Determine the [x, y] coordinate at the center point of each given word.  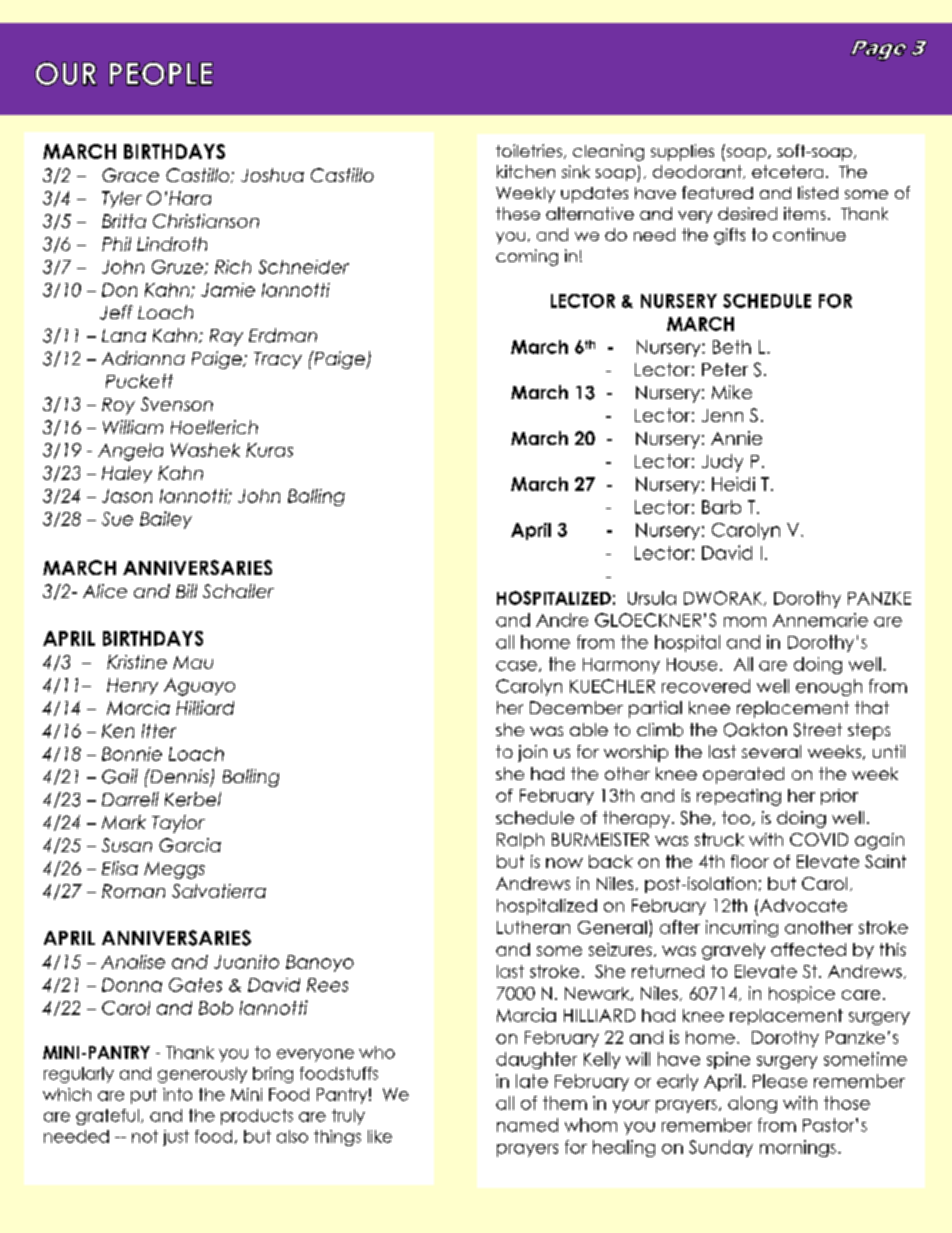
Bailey [166, 520]
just [176, 1138]
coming [527, 257]
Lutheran [533, 927]
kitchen [526, 171]
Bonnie [132, 754]
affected [808, 949]
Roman [133, 891]
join [532, 753]
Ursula [652, 598]
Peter [725, 369]
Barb [721, 507]
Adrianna [143, 358]
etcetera [787, 171]
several [771, 751]
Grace [130, 175]
